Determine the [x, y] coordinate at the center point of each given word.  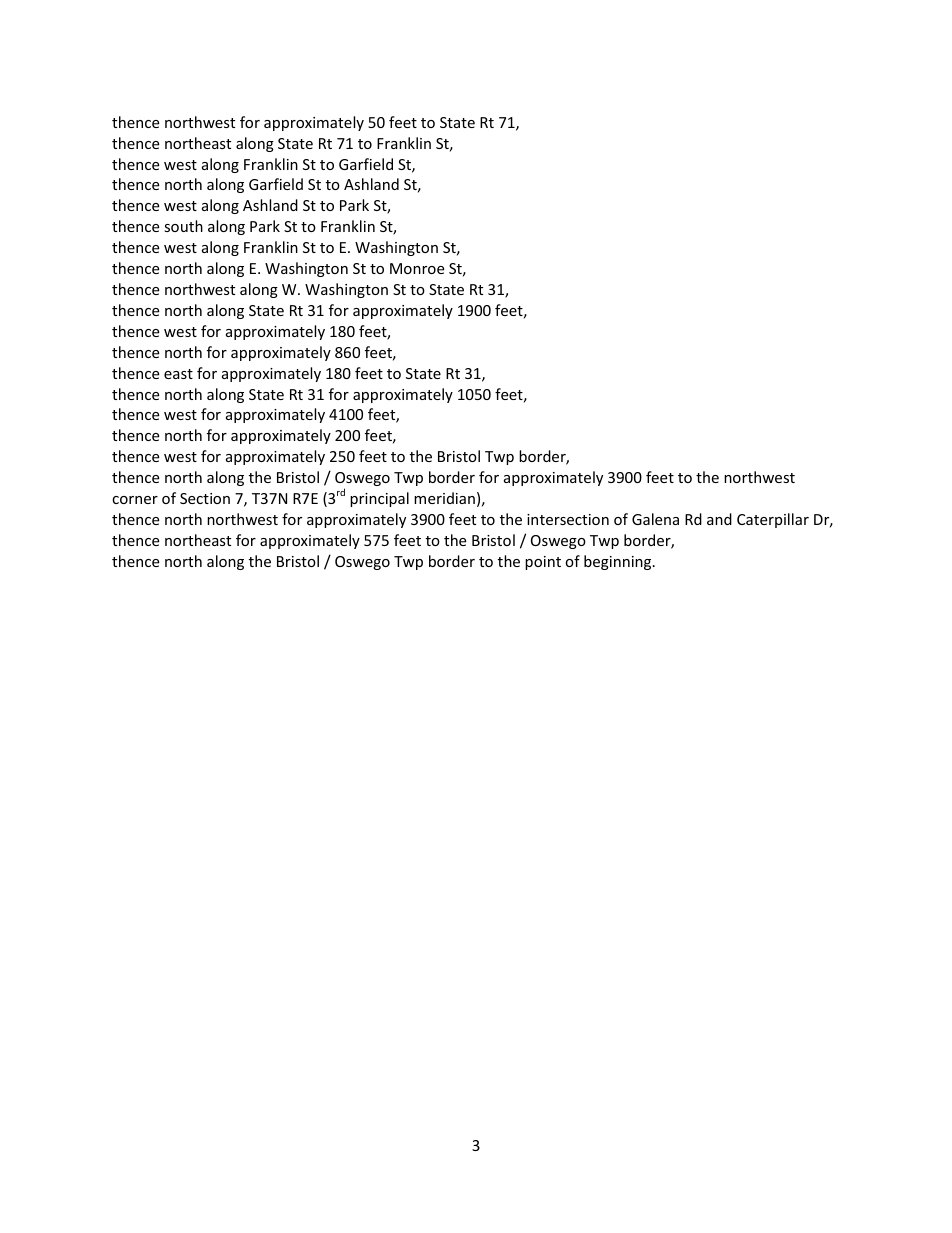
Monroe [417, 268]
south [183, 226]
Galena [655, 519]
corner [135, 500]
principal [379, 499]
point [543, 563]
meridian [444, 498]
